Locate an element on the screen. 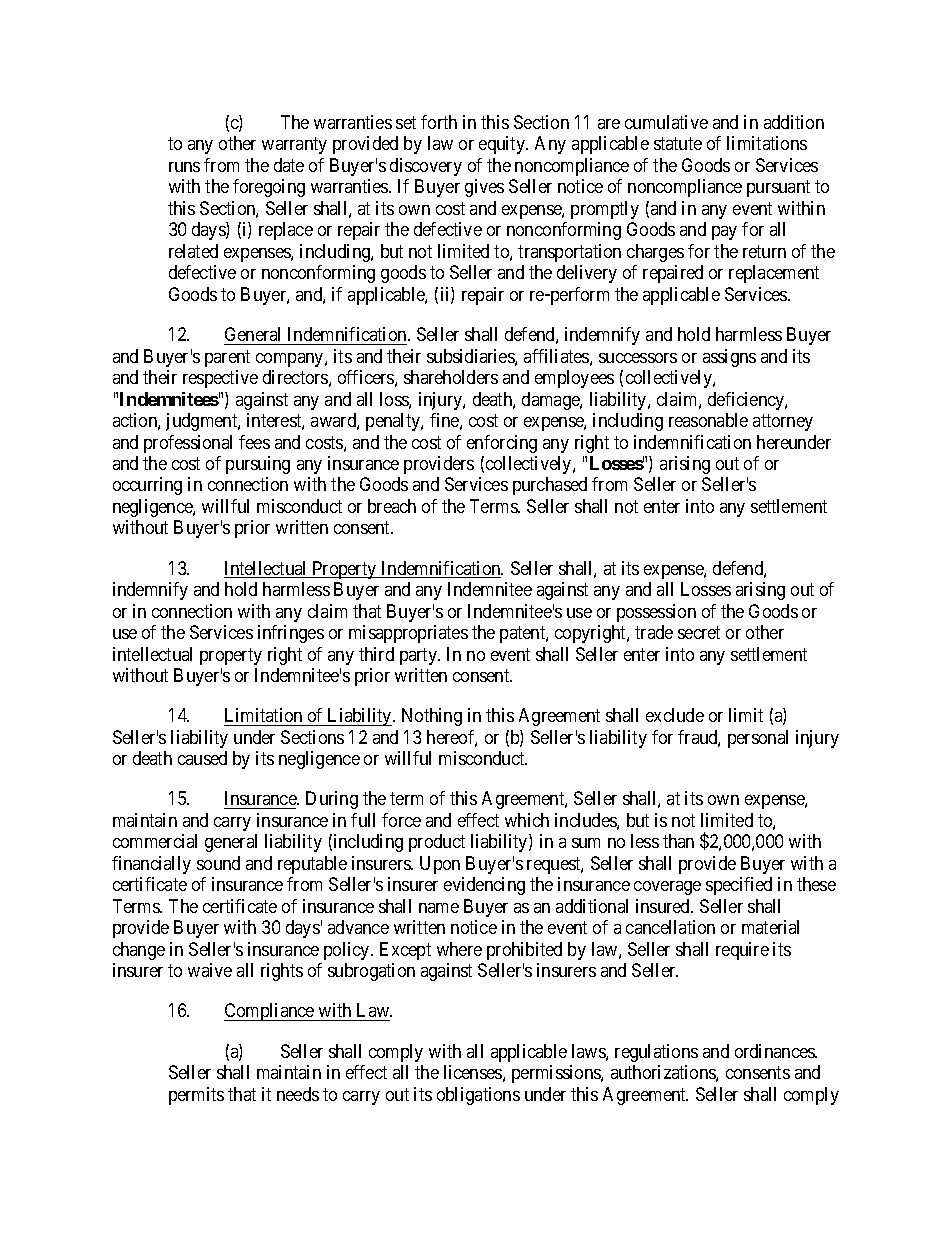 The image size is (952, 1233). infringes is located at coordinates (291, 634).
